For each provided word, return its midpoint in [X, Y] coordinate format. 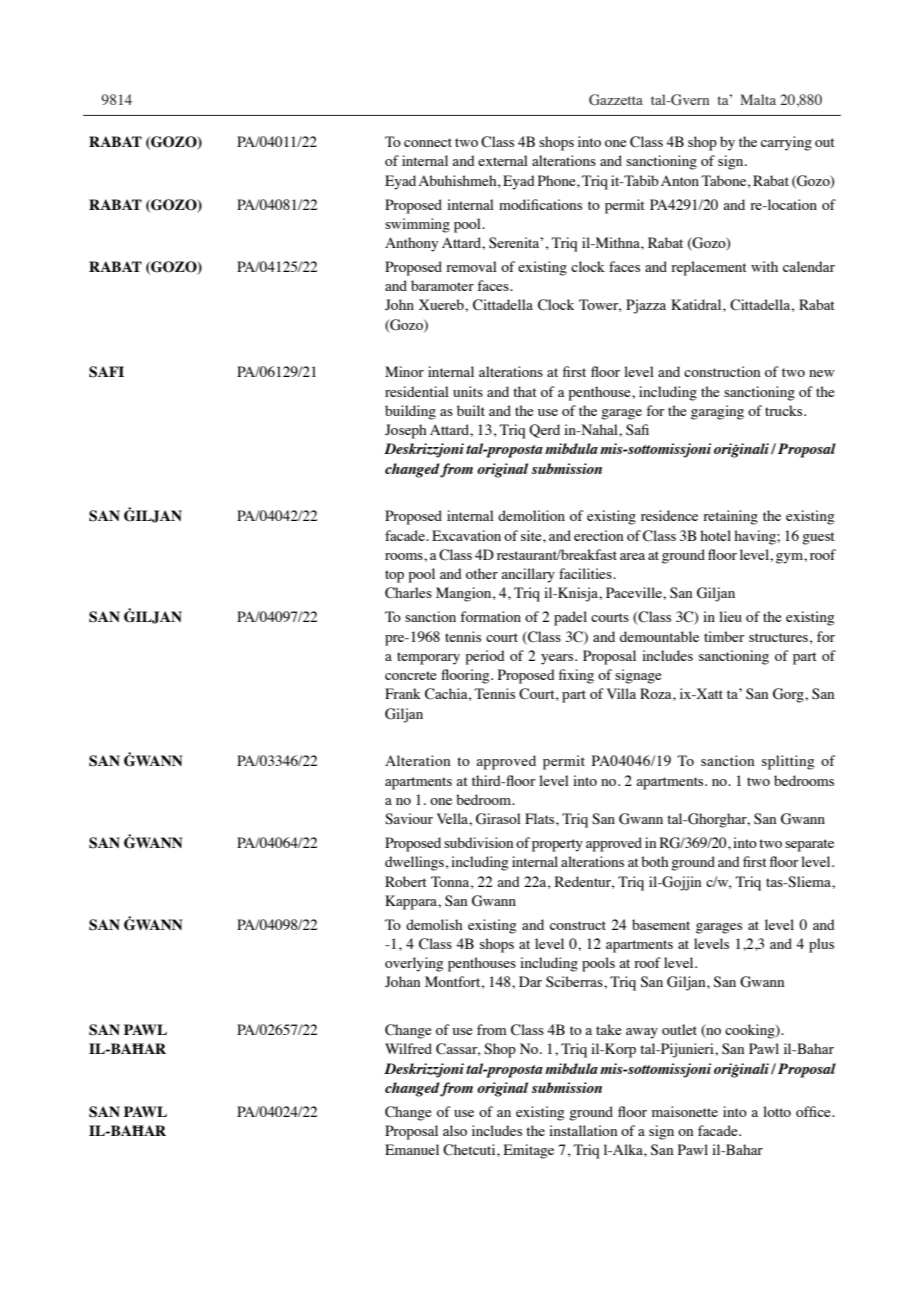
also [455, 1130]
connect [428, 142]
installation [583, 1130]
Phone [558, 180]
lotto [777, 1111]
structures [778, 637]
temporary [428, 658]
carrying [786, 143]
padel [570, 618]
